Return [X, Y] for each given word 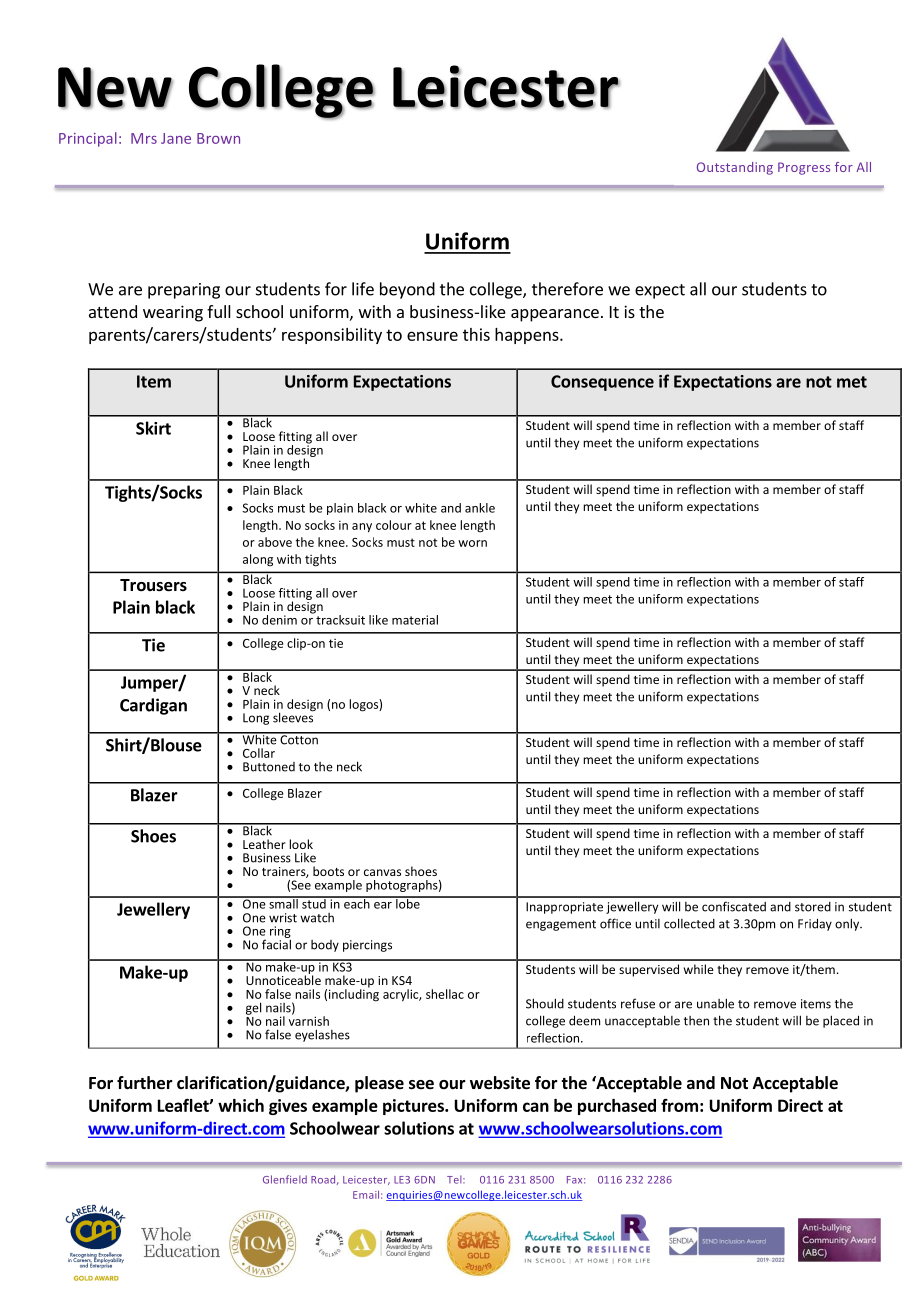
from [679, 1105]
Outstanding [735, 168]
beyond [407, 290]
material [415, 620]
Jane [176, 138]
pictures [414, 1107]
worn [472, 543]
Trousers [153, 585]
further [145, 1083]
